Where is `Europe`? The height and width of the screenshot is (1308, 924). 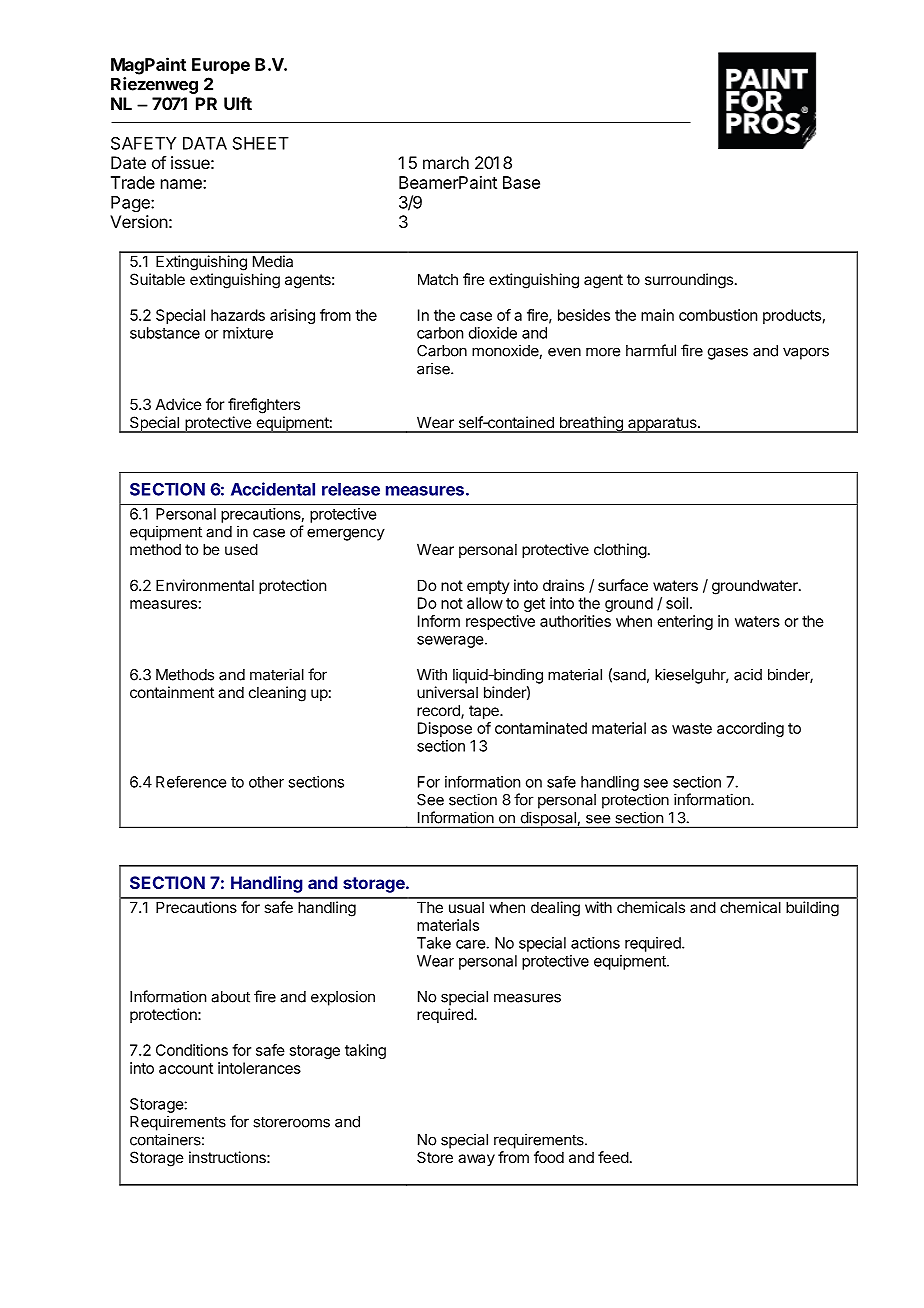 Europe is located at coordinates (221, 66).
